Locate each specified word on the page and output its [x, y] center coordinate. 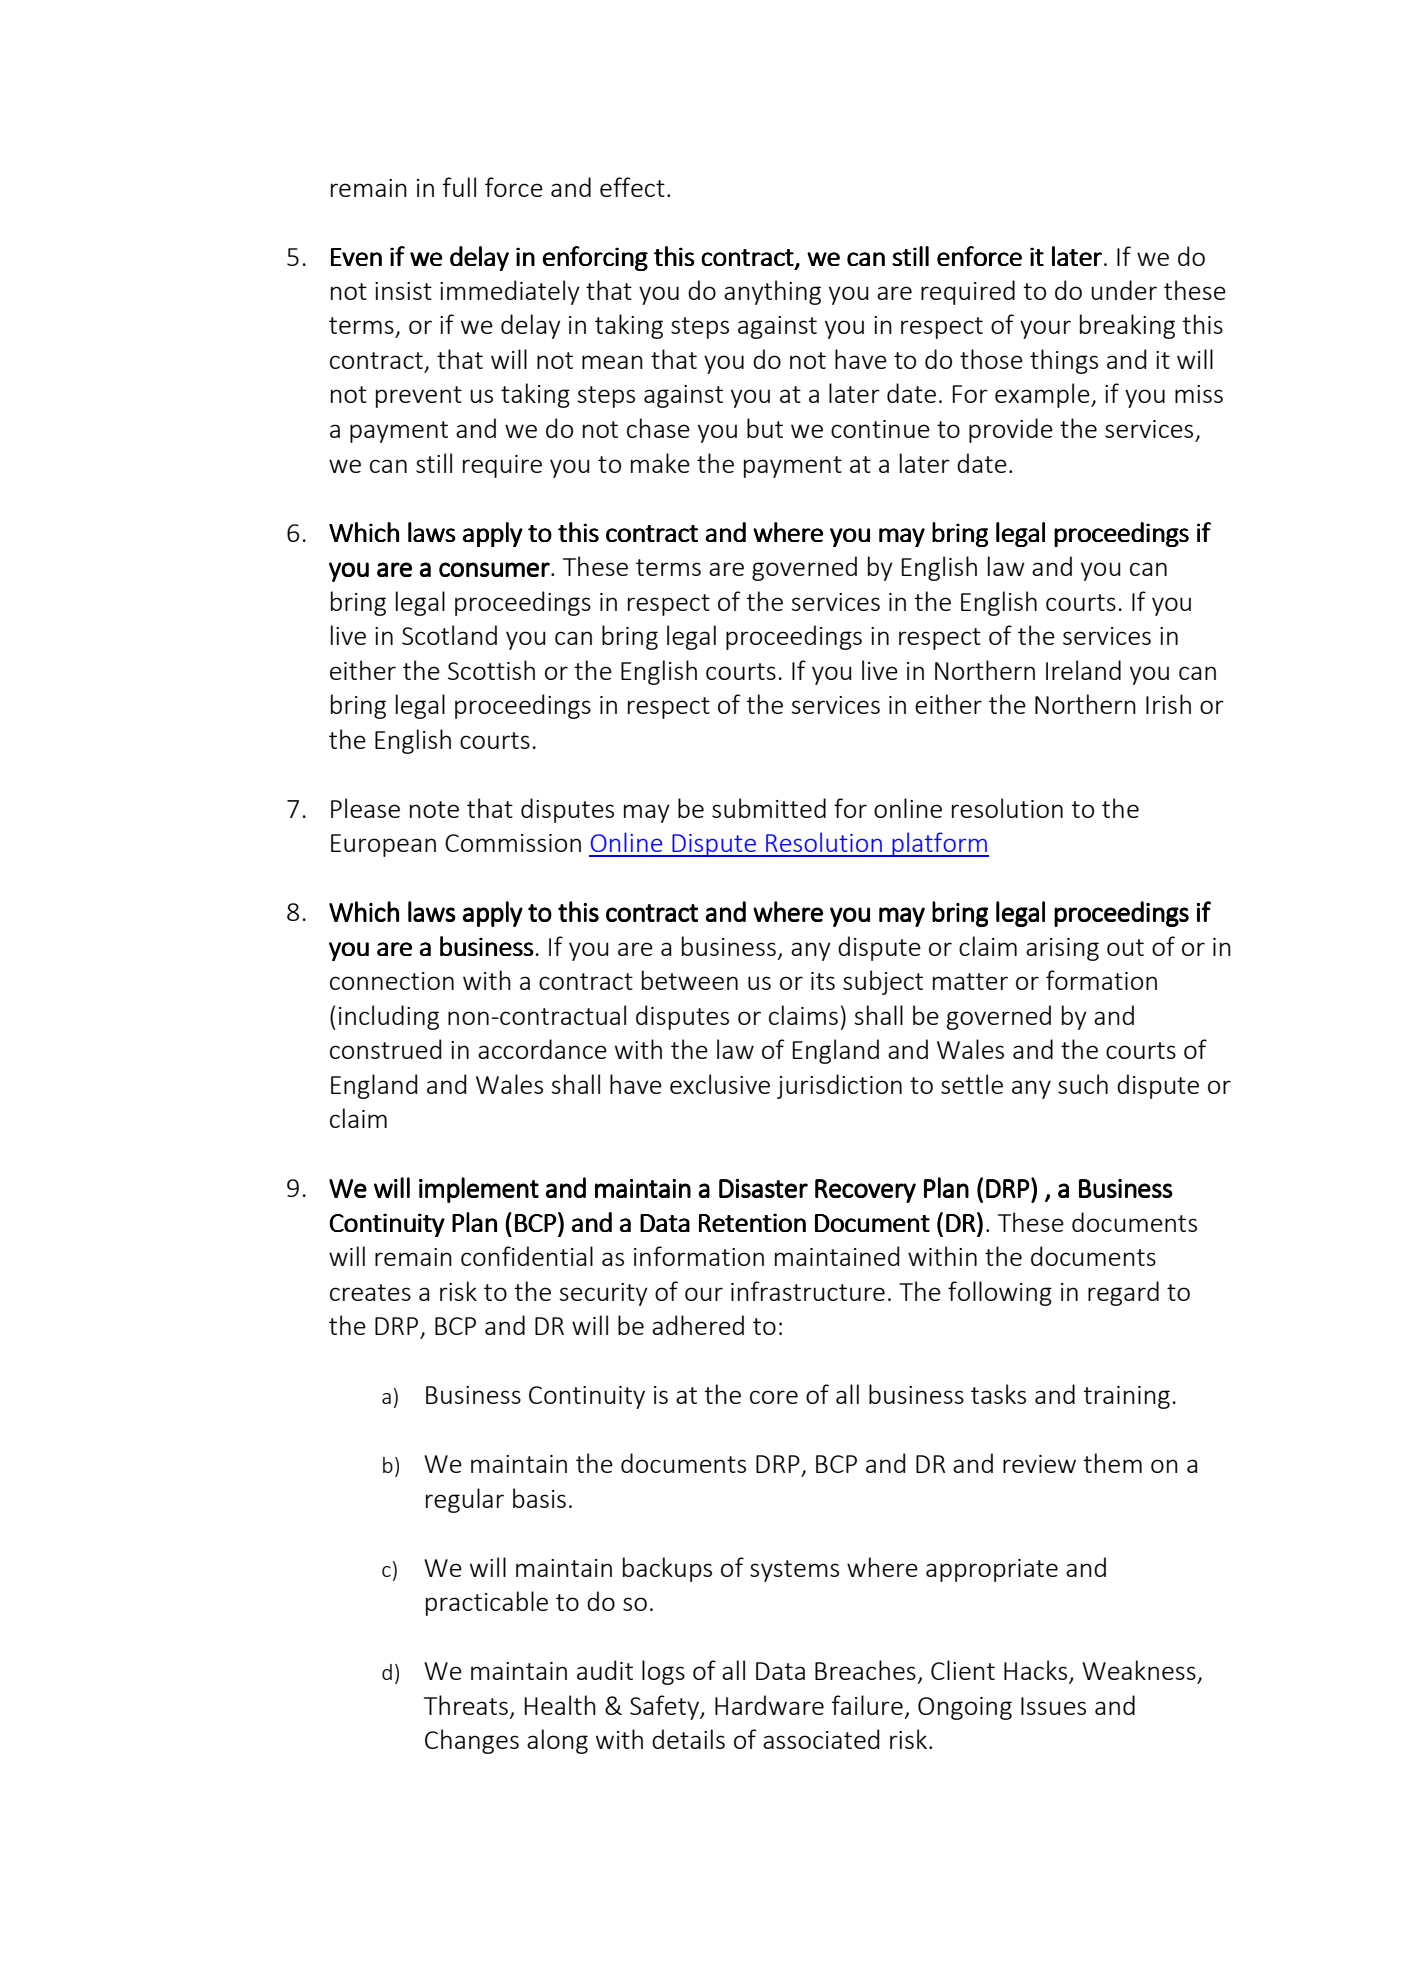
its [823, 981]
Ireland [1083, 670]
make [660, 463]
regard [1123, 1293]
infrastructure [808, 1291]
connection [392, 981]
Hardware [769, 1705]
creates [370, 1292]
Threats [466, 1705]
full [459, 187]
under [1124, 290]
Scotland [449, 635]
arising [1062, 949]
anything [772, 292]
